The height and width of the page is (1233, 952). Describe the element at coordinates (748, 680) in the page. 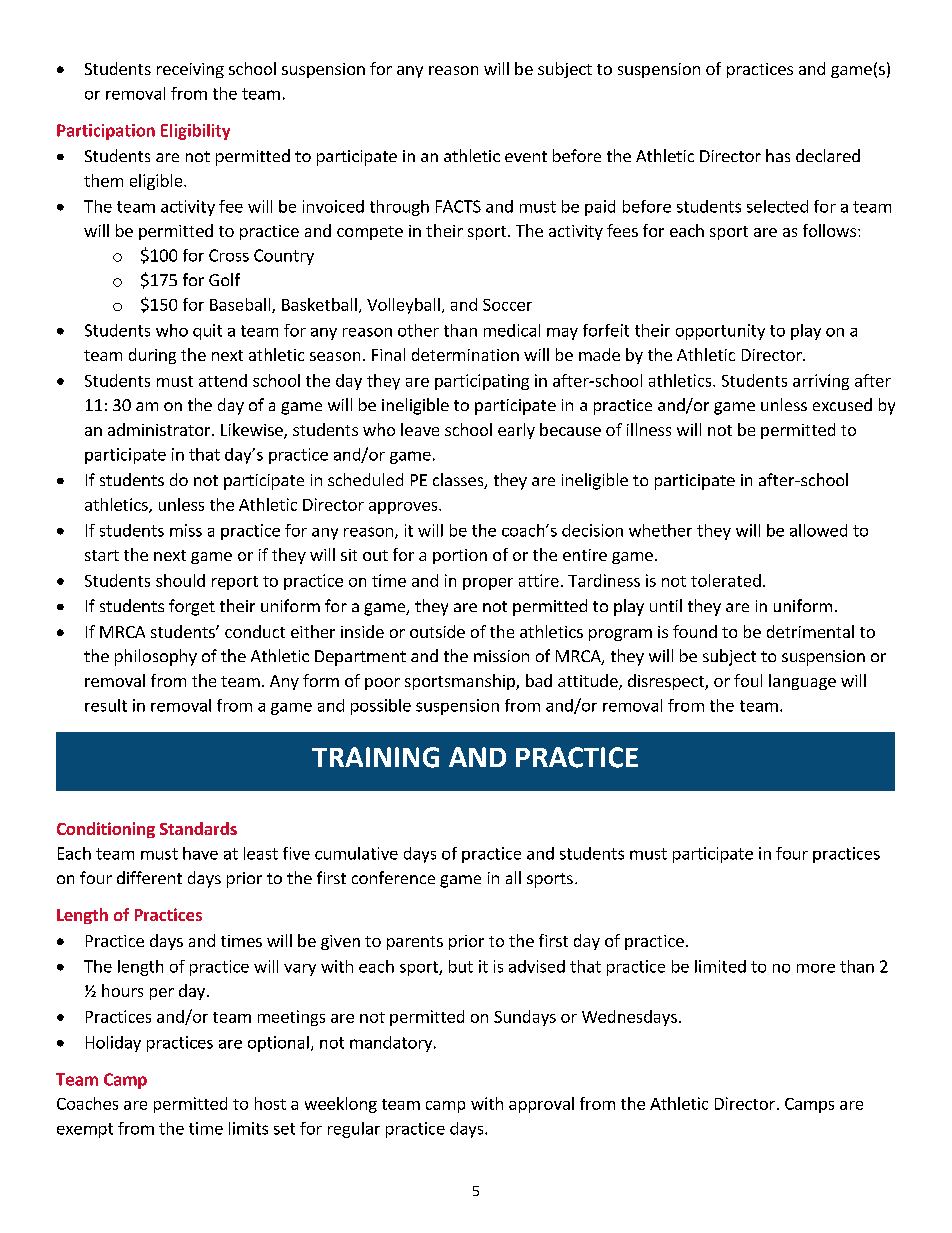

I see `foul` at that location.
